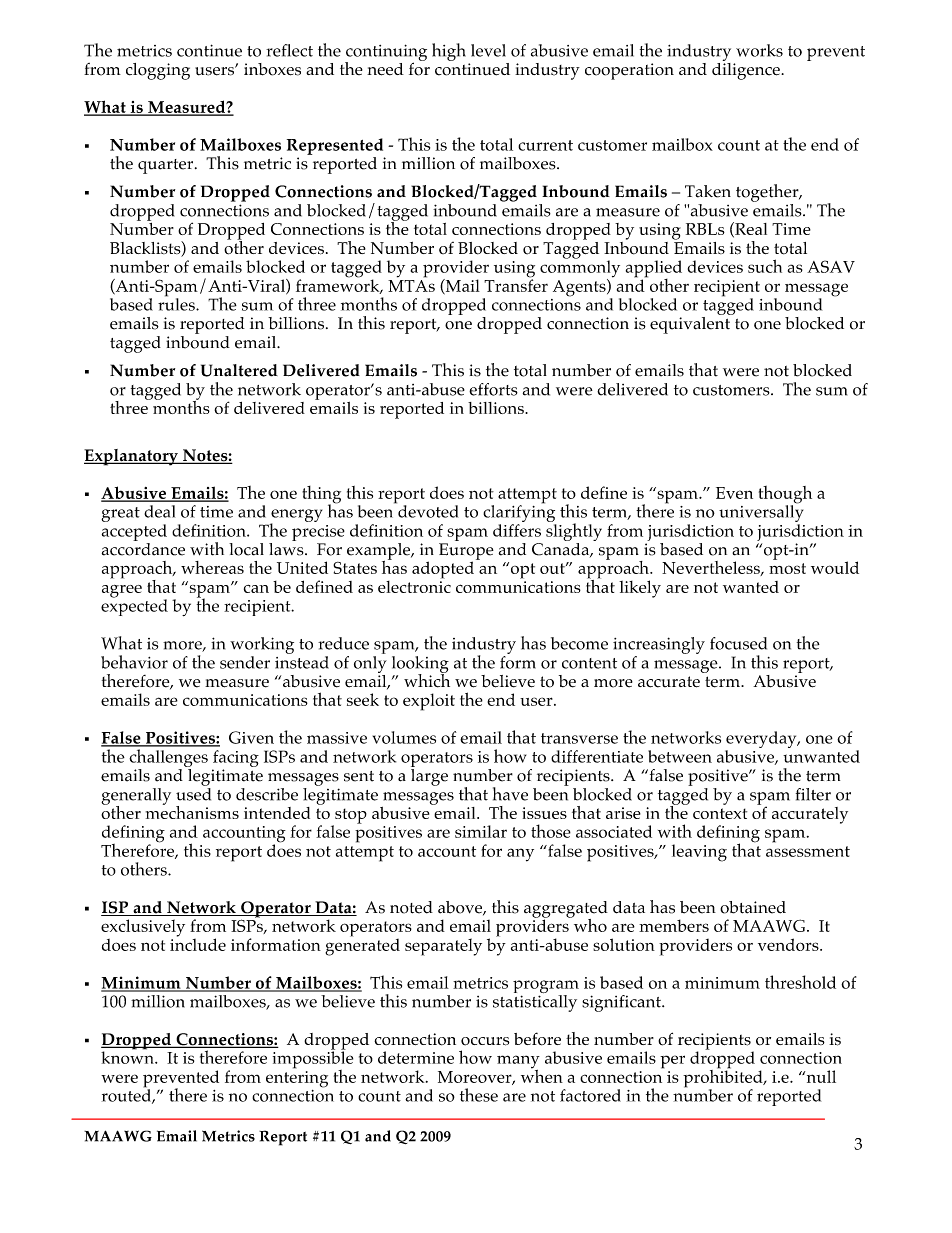 Image resolution: width=952 pixels, height=1233 pixels. Describe the element at coordinates (158, 71) in the image. I see `clogging` at that location.
